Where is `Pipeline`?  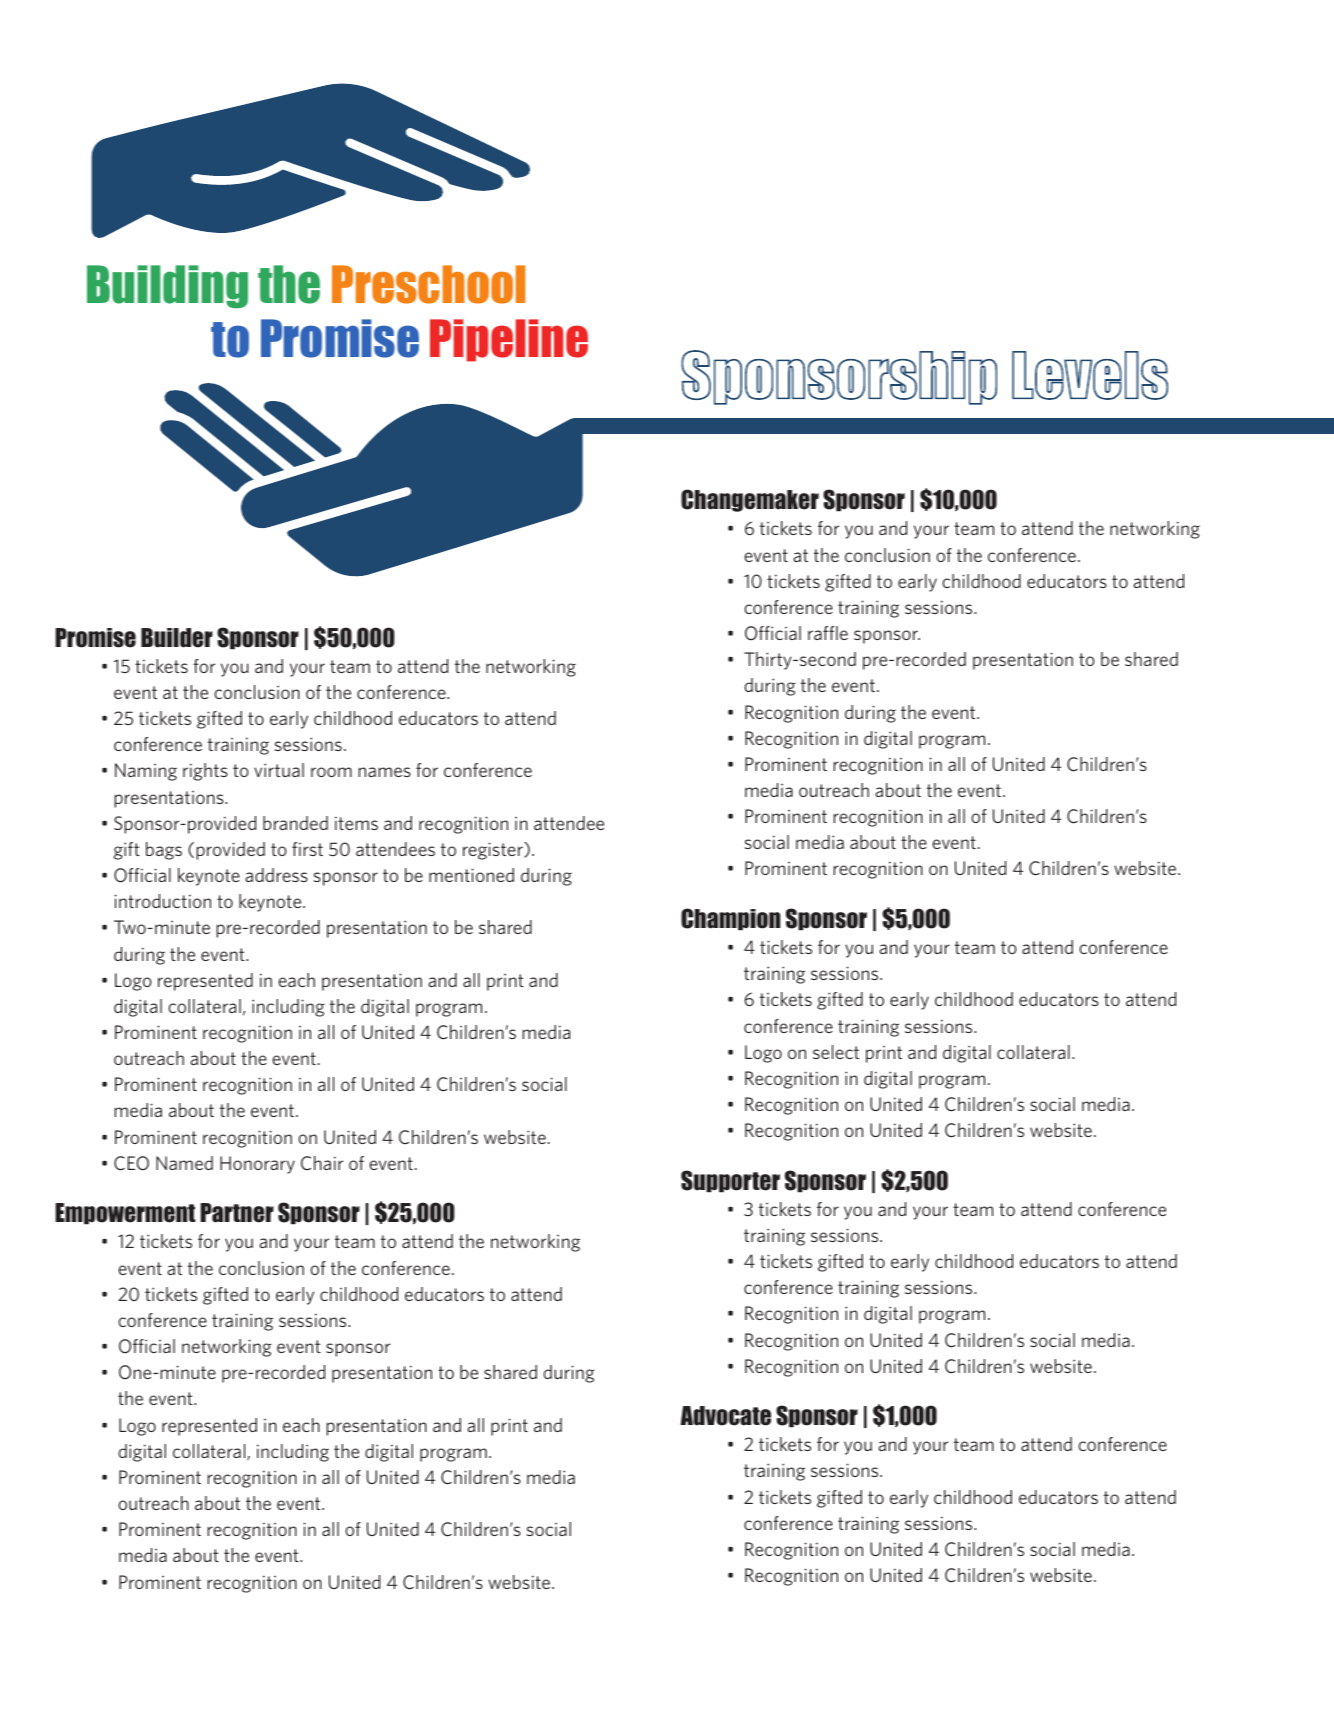 Pipeline is located at coordinates (509, 340).
